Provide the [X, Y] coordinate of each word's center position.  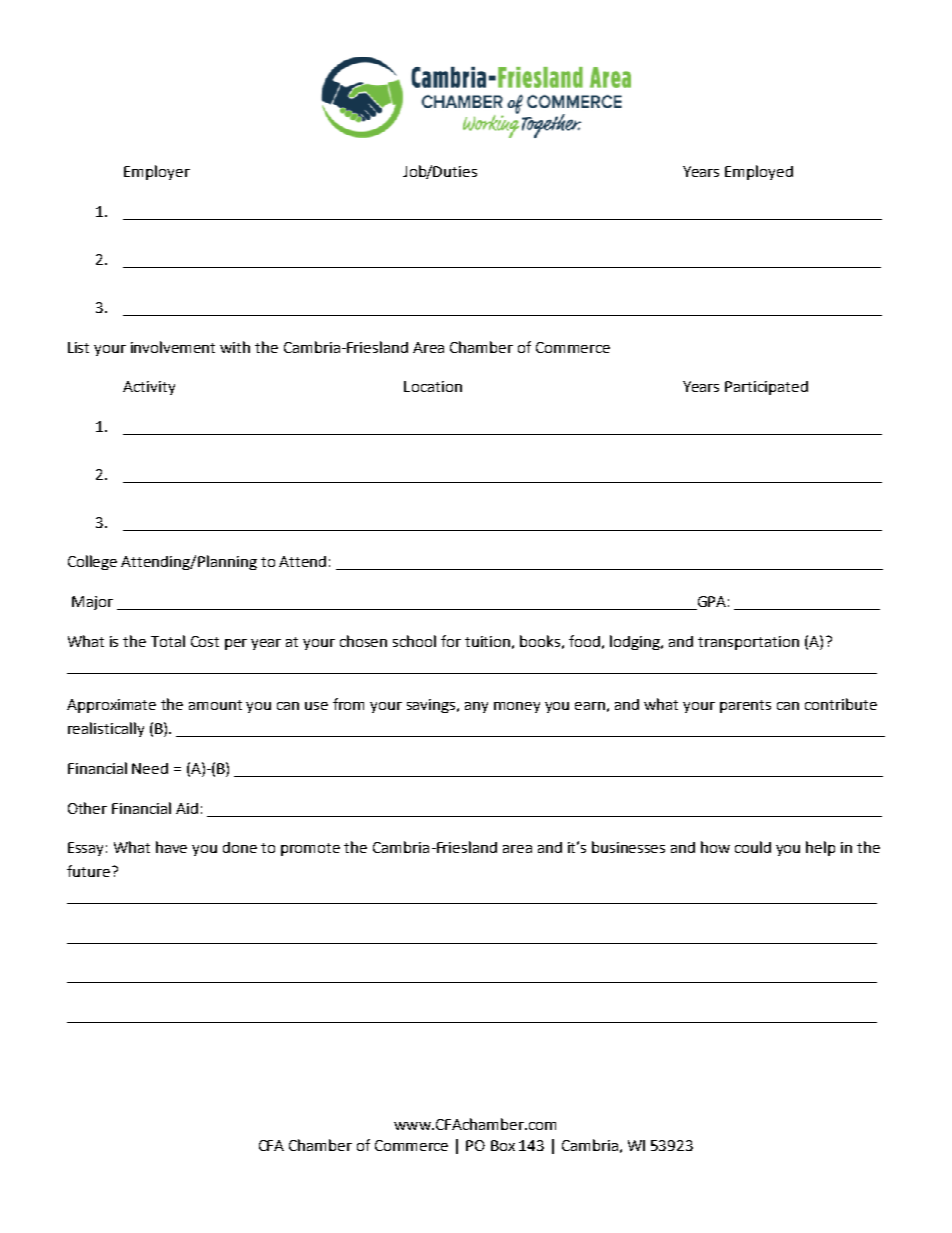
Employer [157, 172]
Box [503, 1145]
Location [433, 386]
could [753, 847]
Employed [759, 172]
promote [310, 849]
